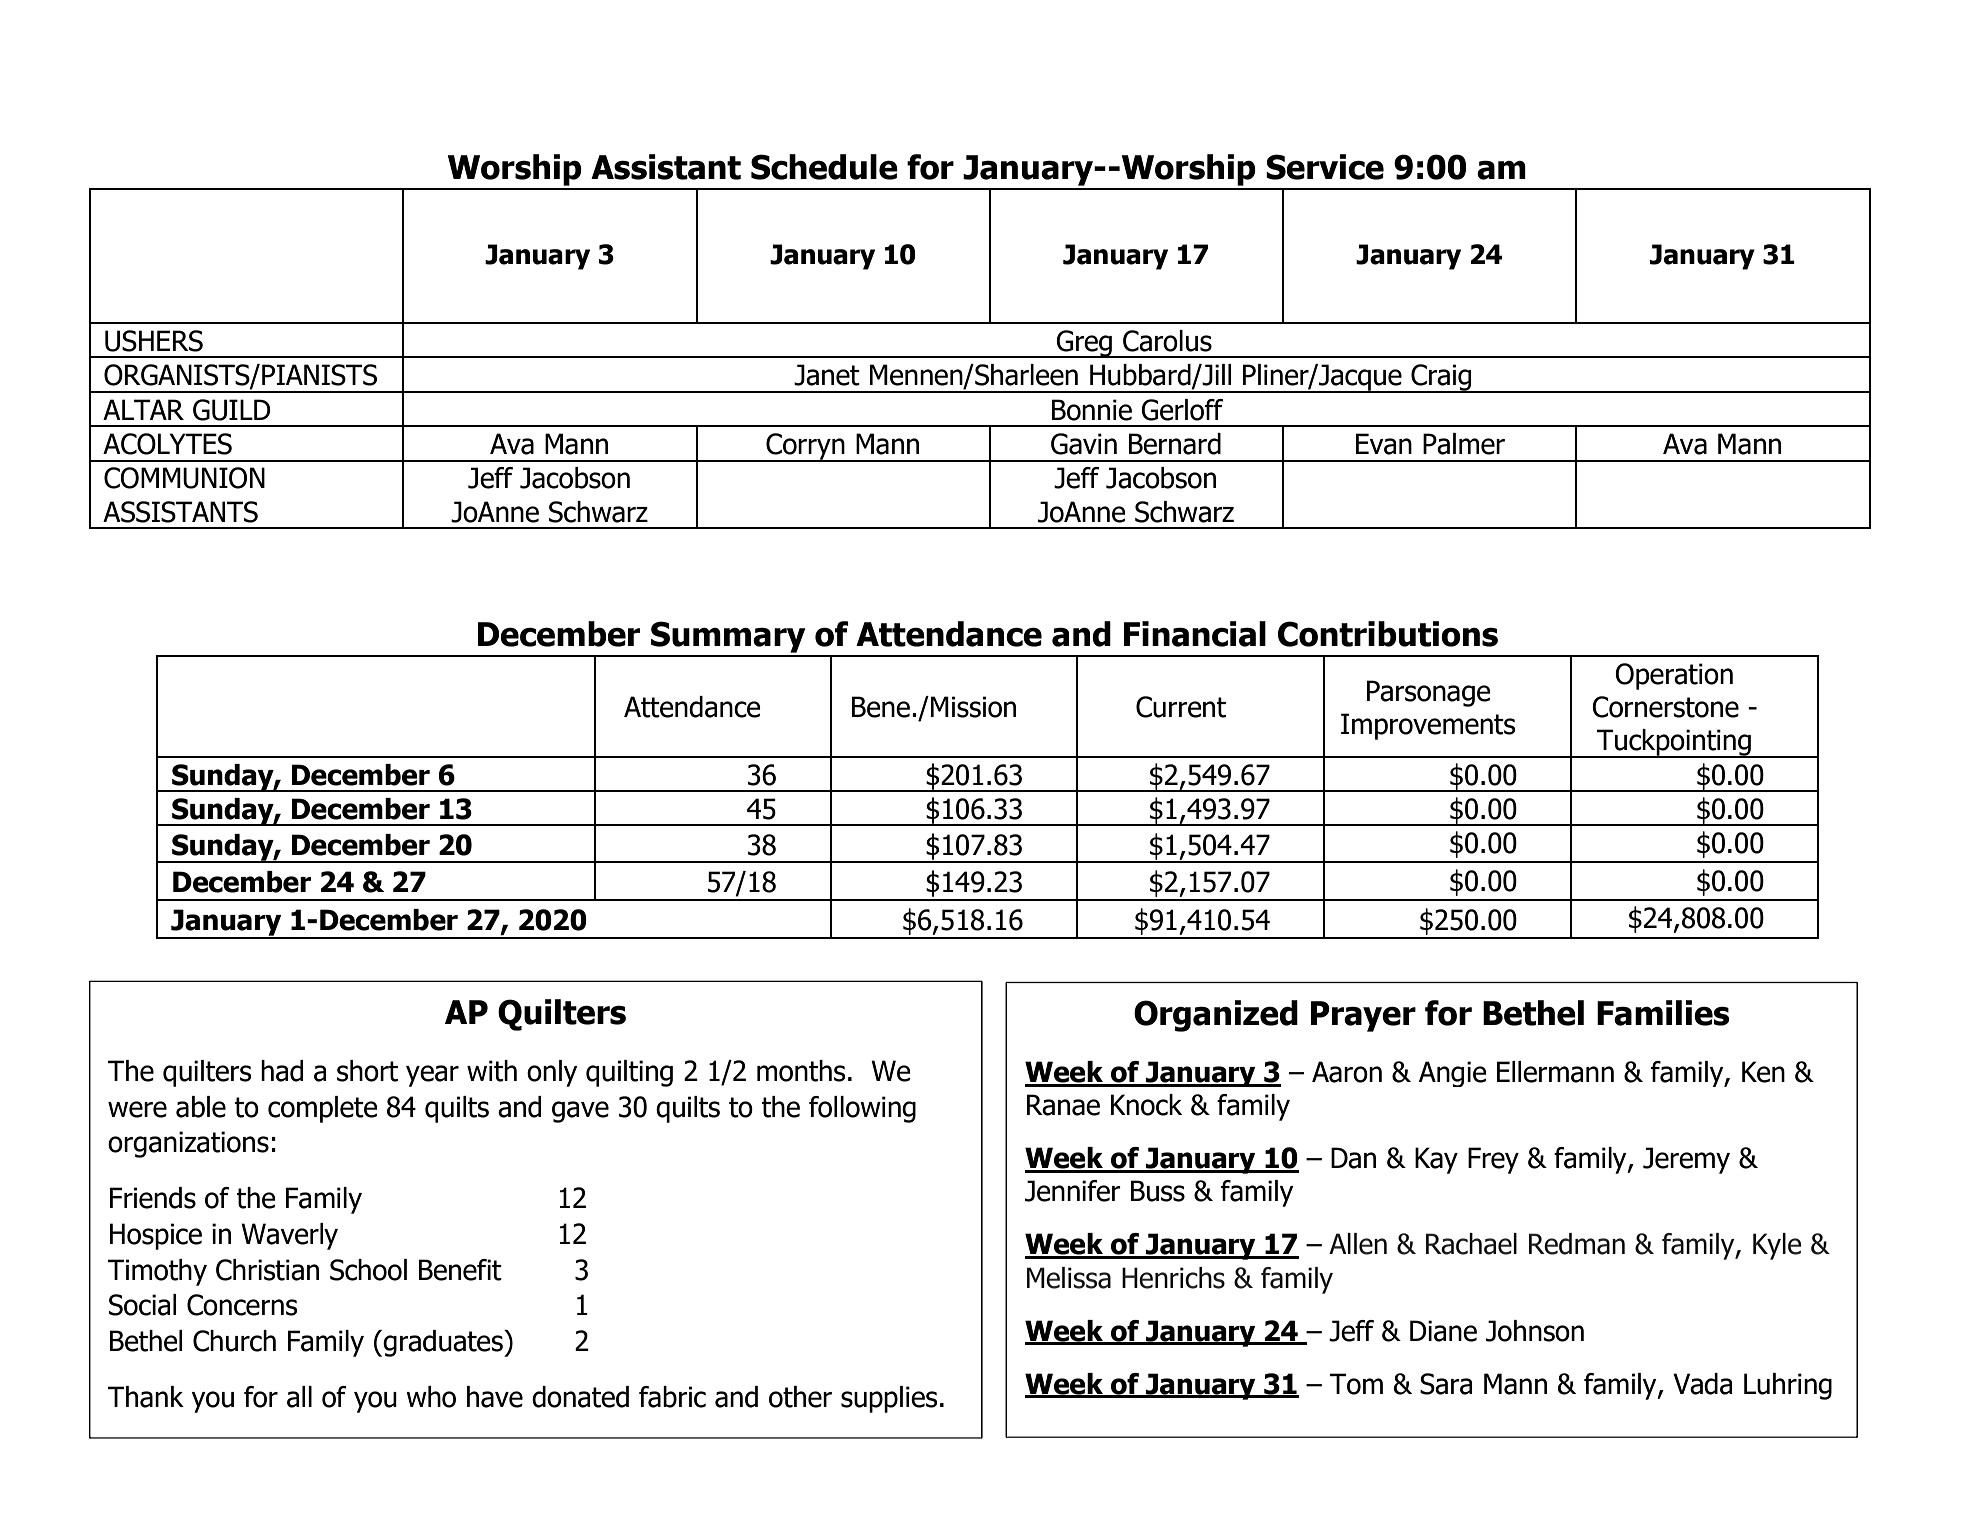 Image resolution: width=1975 pixels, height=1527 pixels. Describe the element at coordinates (1663, 1013) in the page. I see `Families` at that location.
